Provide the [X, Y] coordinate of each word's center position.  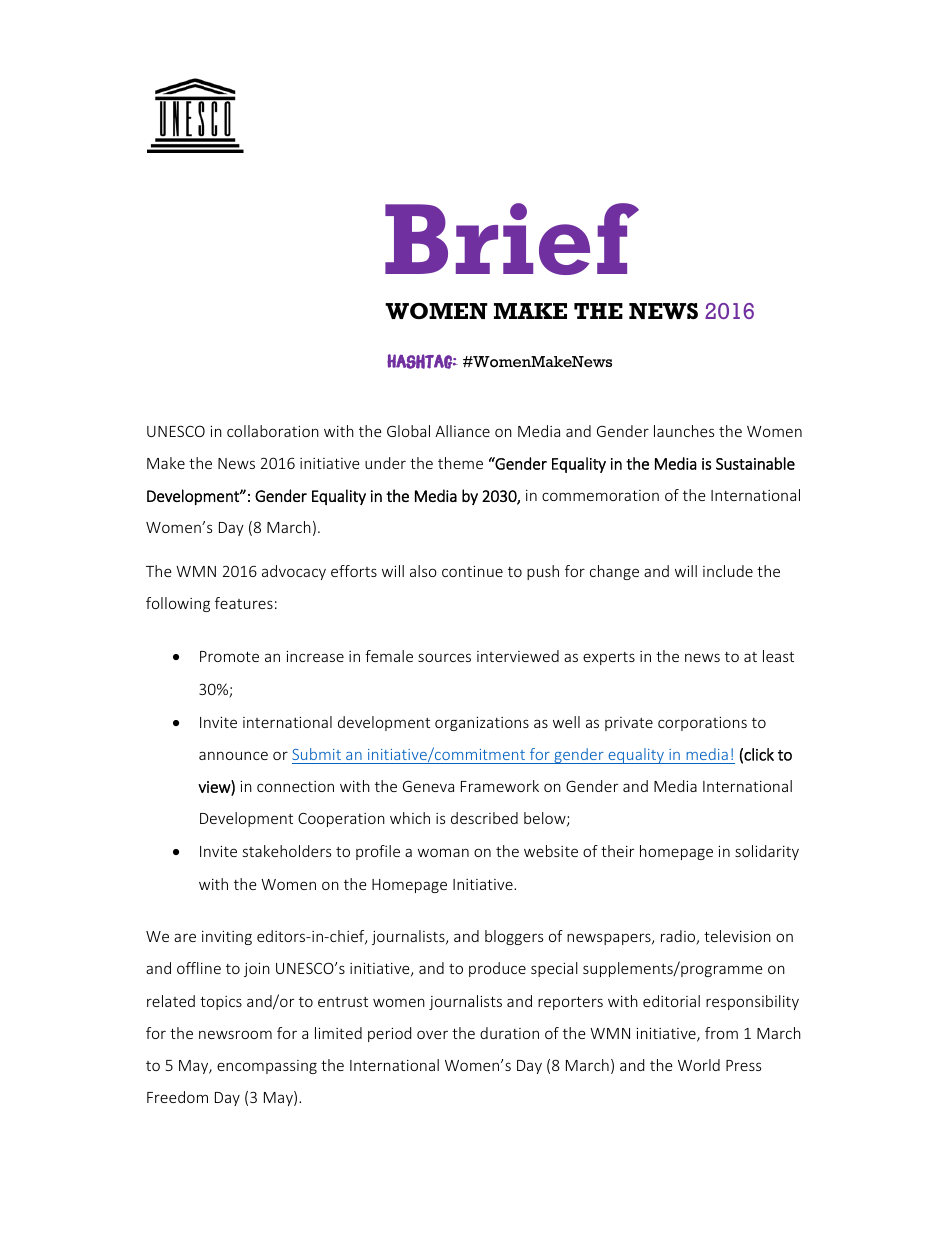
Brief [512, 239]
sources [444, 657]
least [778, 656]
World [699, 1065]
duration [509, 1033]
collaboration [273, 431]
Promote [229, 656]
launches [684, 431]
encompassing [267, 1067]
